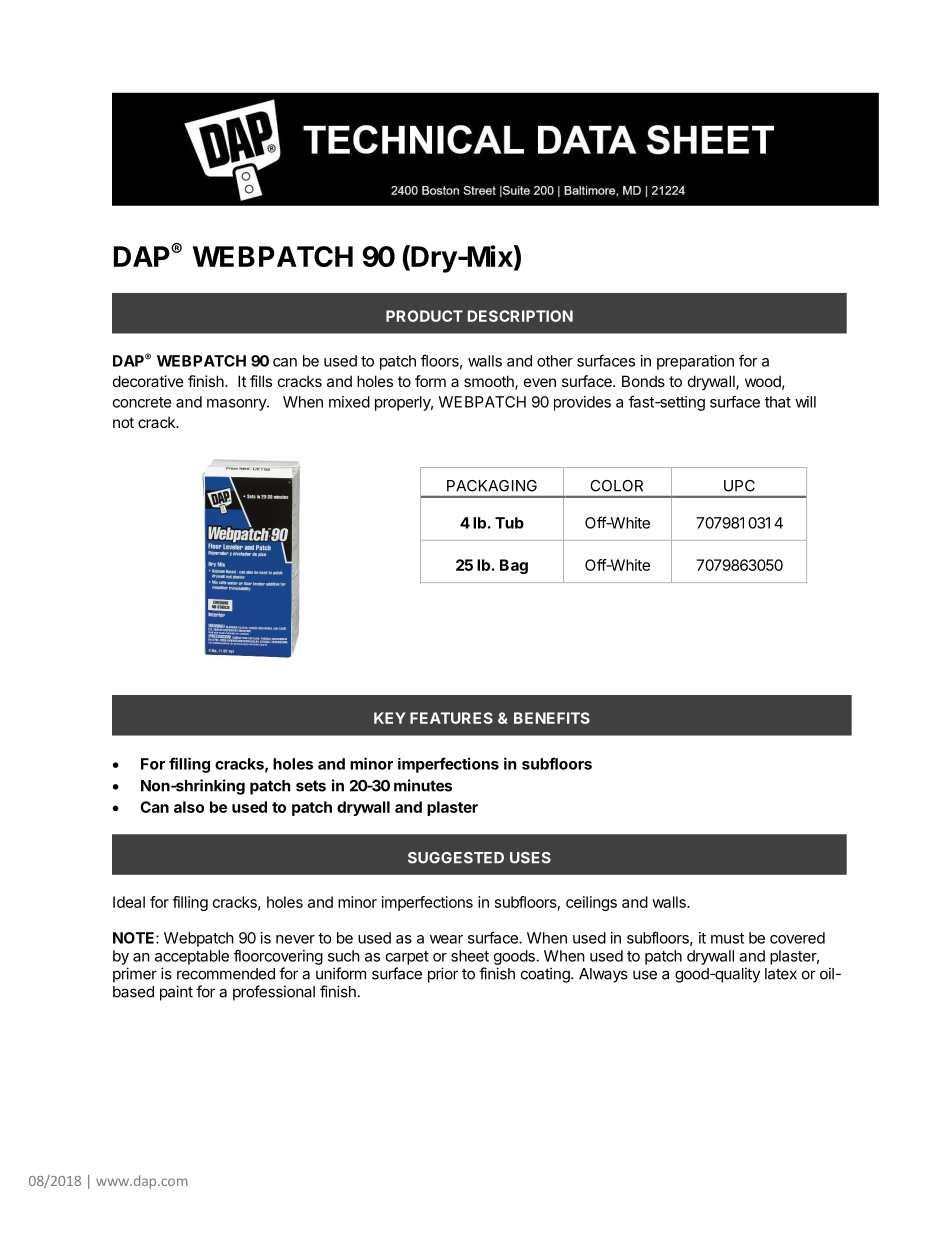 The width and height of the document is (952, 1233). I want to click on PRODUCT, so click(424, 316).
